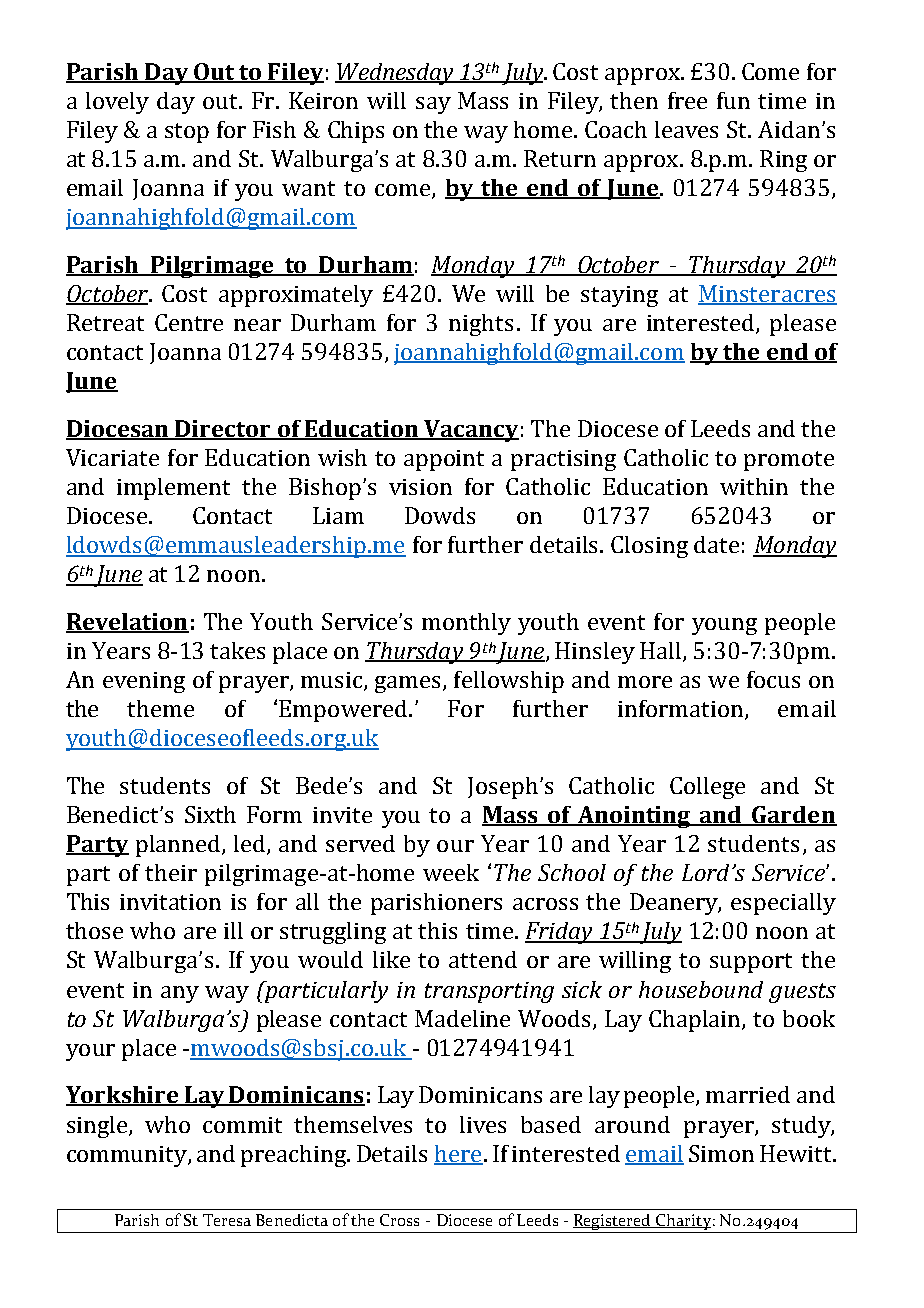 The width and height of the screenshot is (924, 1308). Describe the element at coordinates (173, 489) in the screenshot. I see `implement` at that location.
